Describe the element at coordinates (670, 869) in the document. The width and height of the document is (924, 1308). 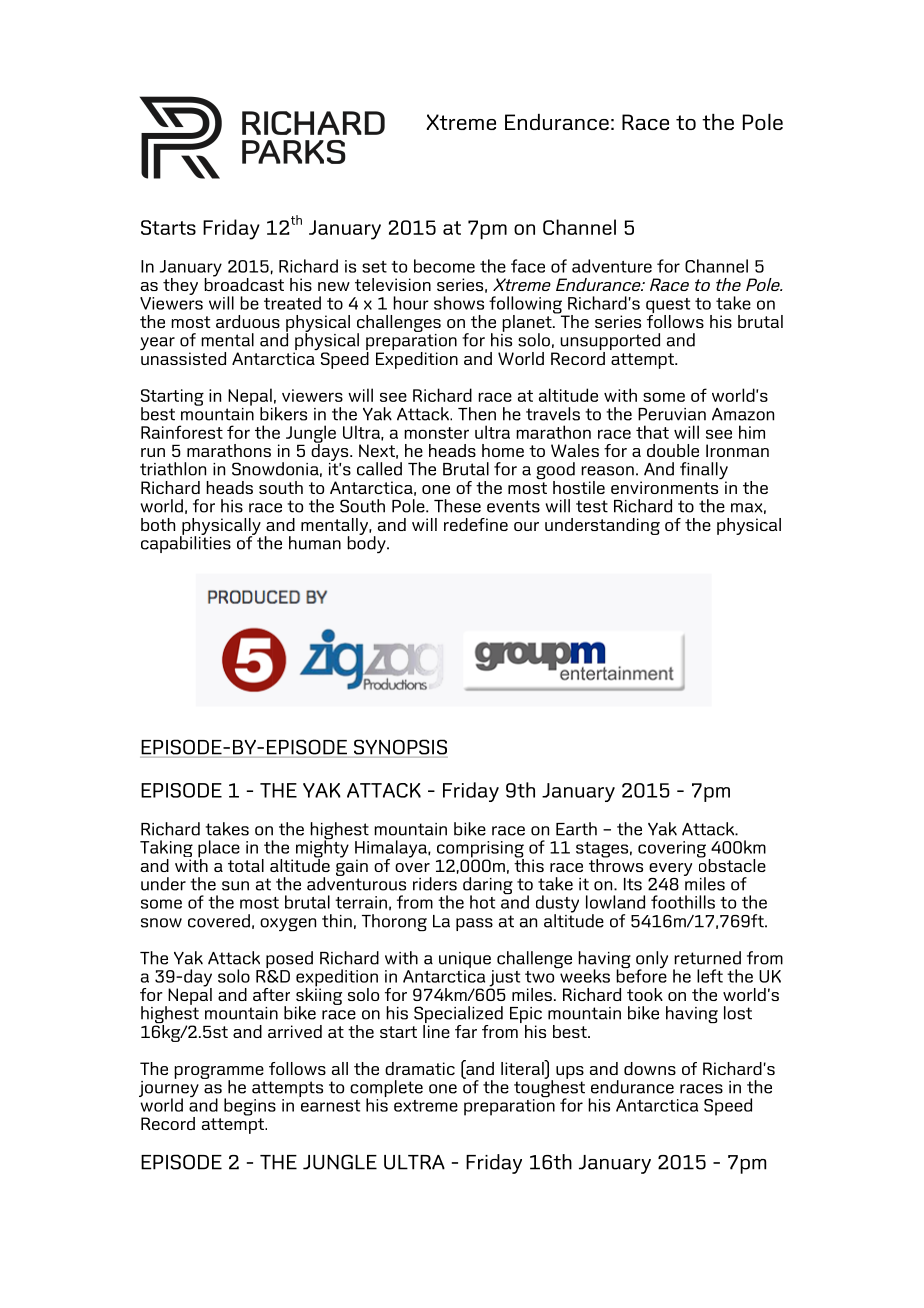
I see `every` at that location.
